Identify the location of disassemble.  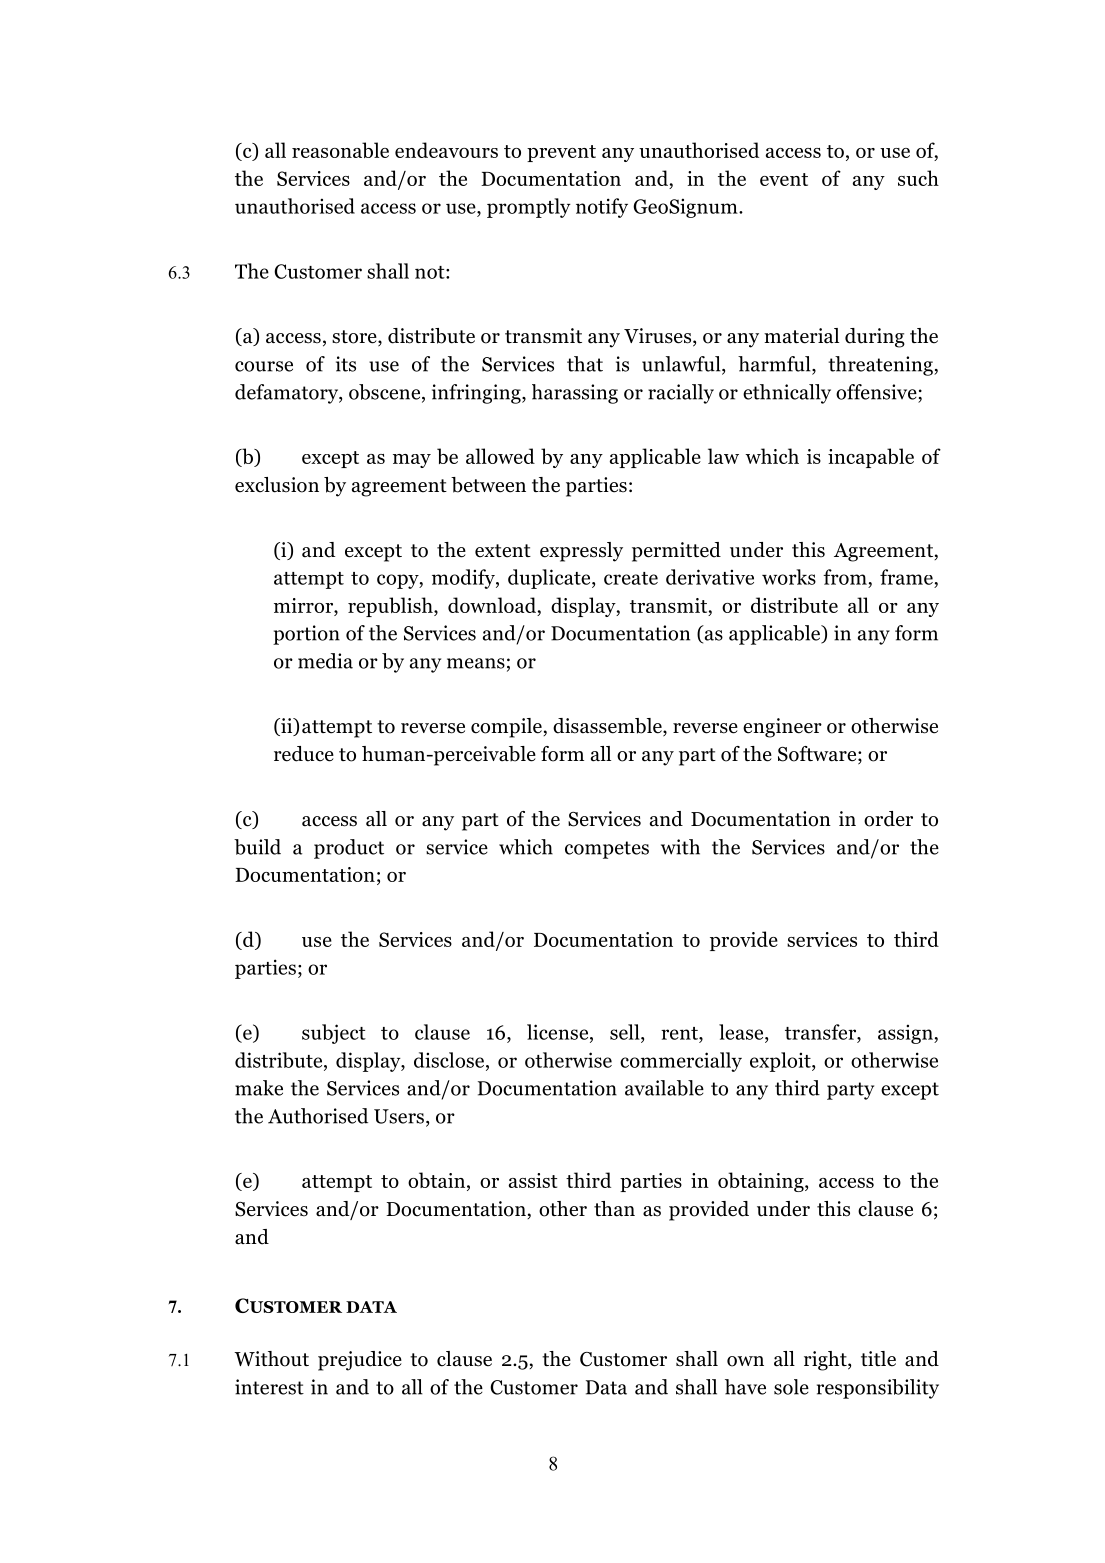
(608, 727).
